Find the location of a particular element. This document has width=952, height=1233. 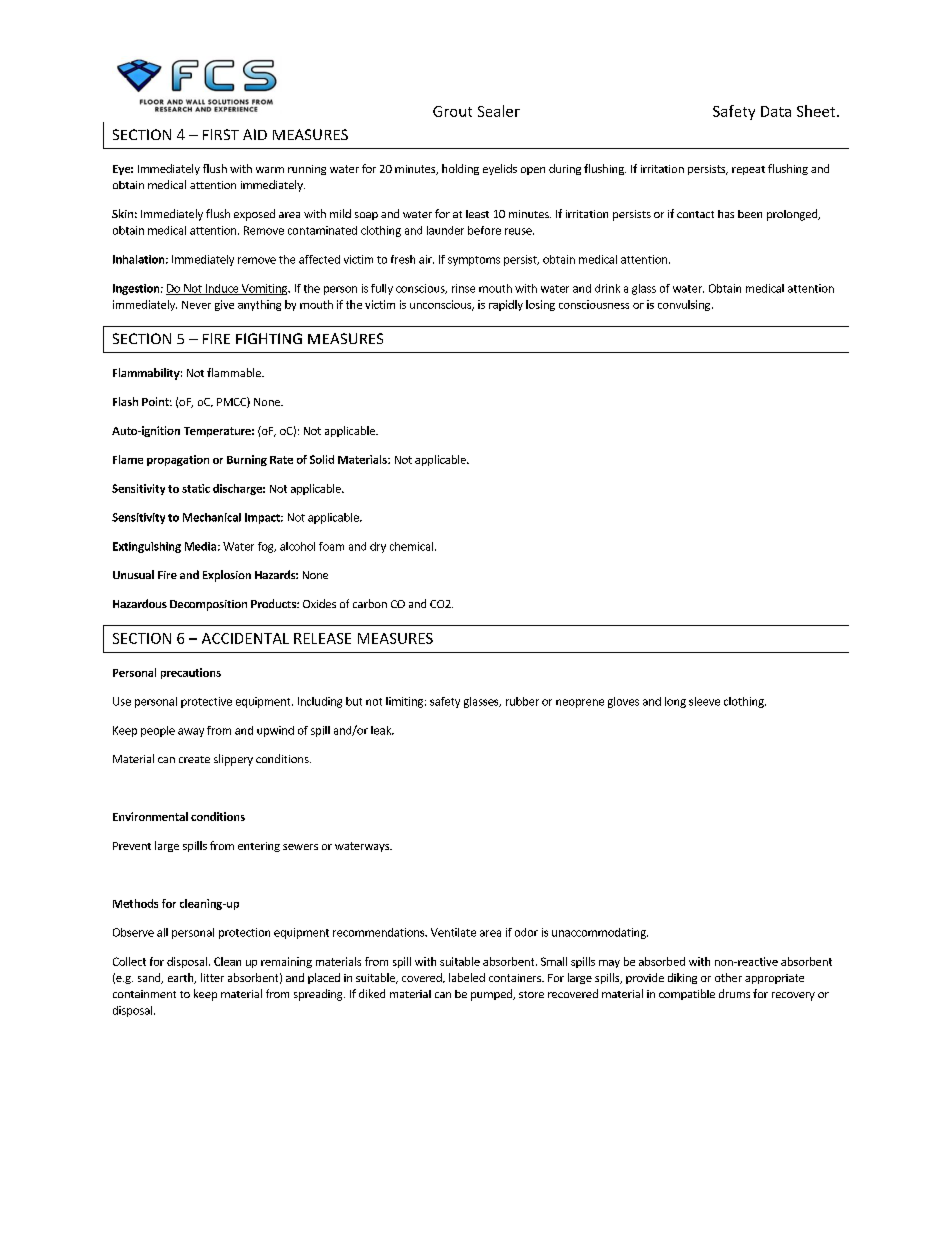

other is located at coordinates (728, 977).
